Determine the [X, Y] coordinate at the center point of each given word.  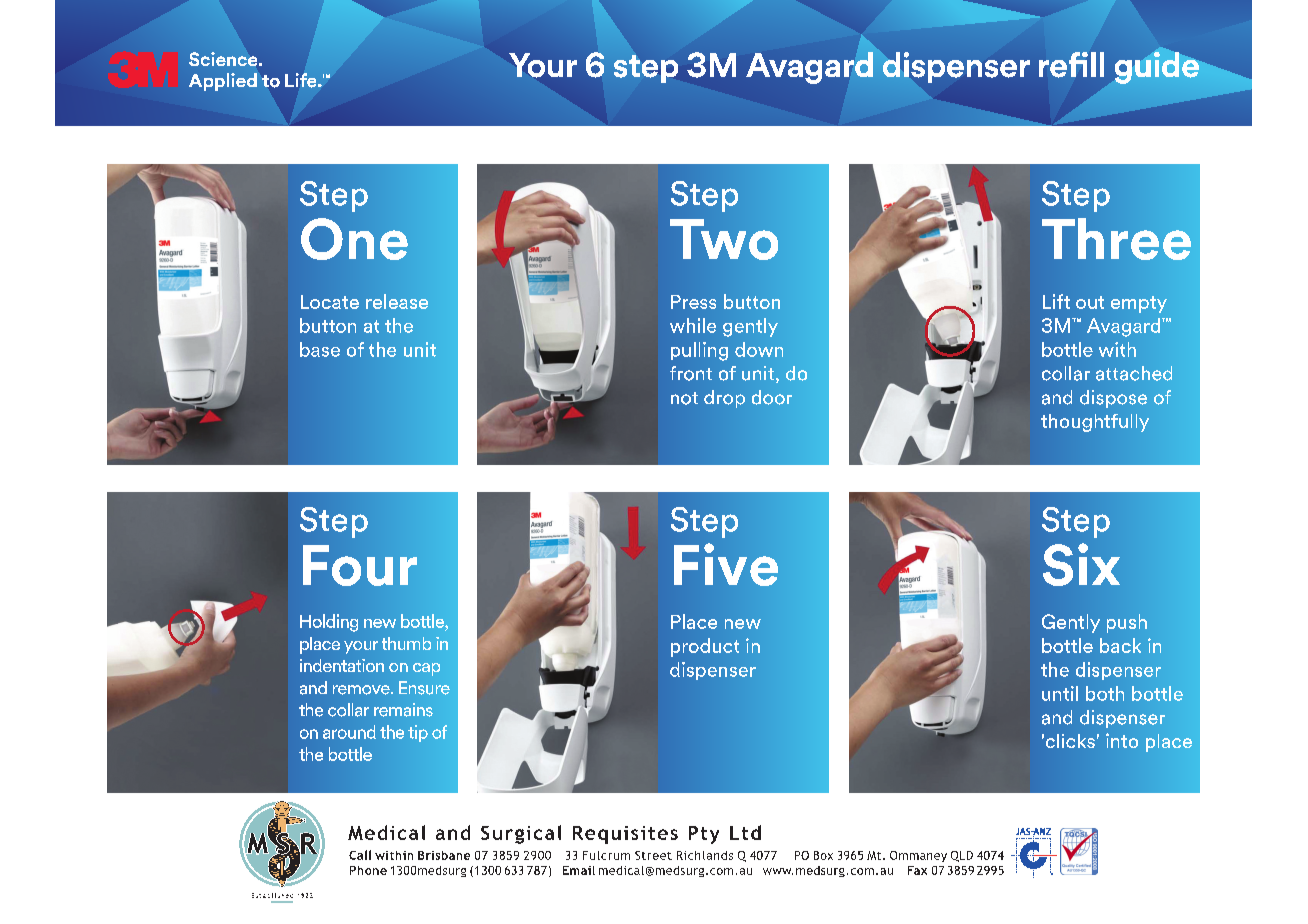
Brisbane [444, 855]
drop [724, 399]
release [397, 301]
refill [1071, 65]
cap [426, 669]
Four [360, 565]
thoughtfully [1095, 423]
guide [1157, 68]
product [705, 647]
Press [693, 302]
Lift [1056, 301]
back [1120, 645]
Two [724, 239]
